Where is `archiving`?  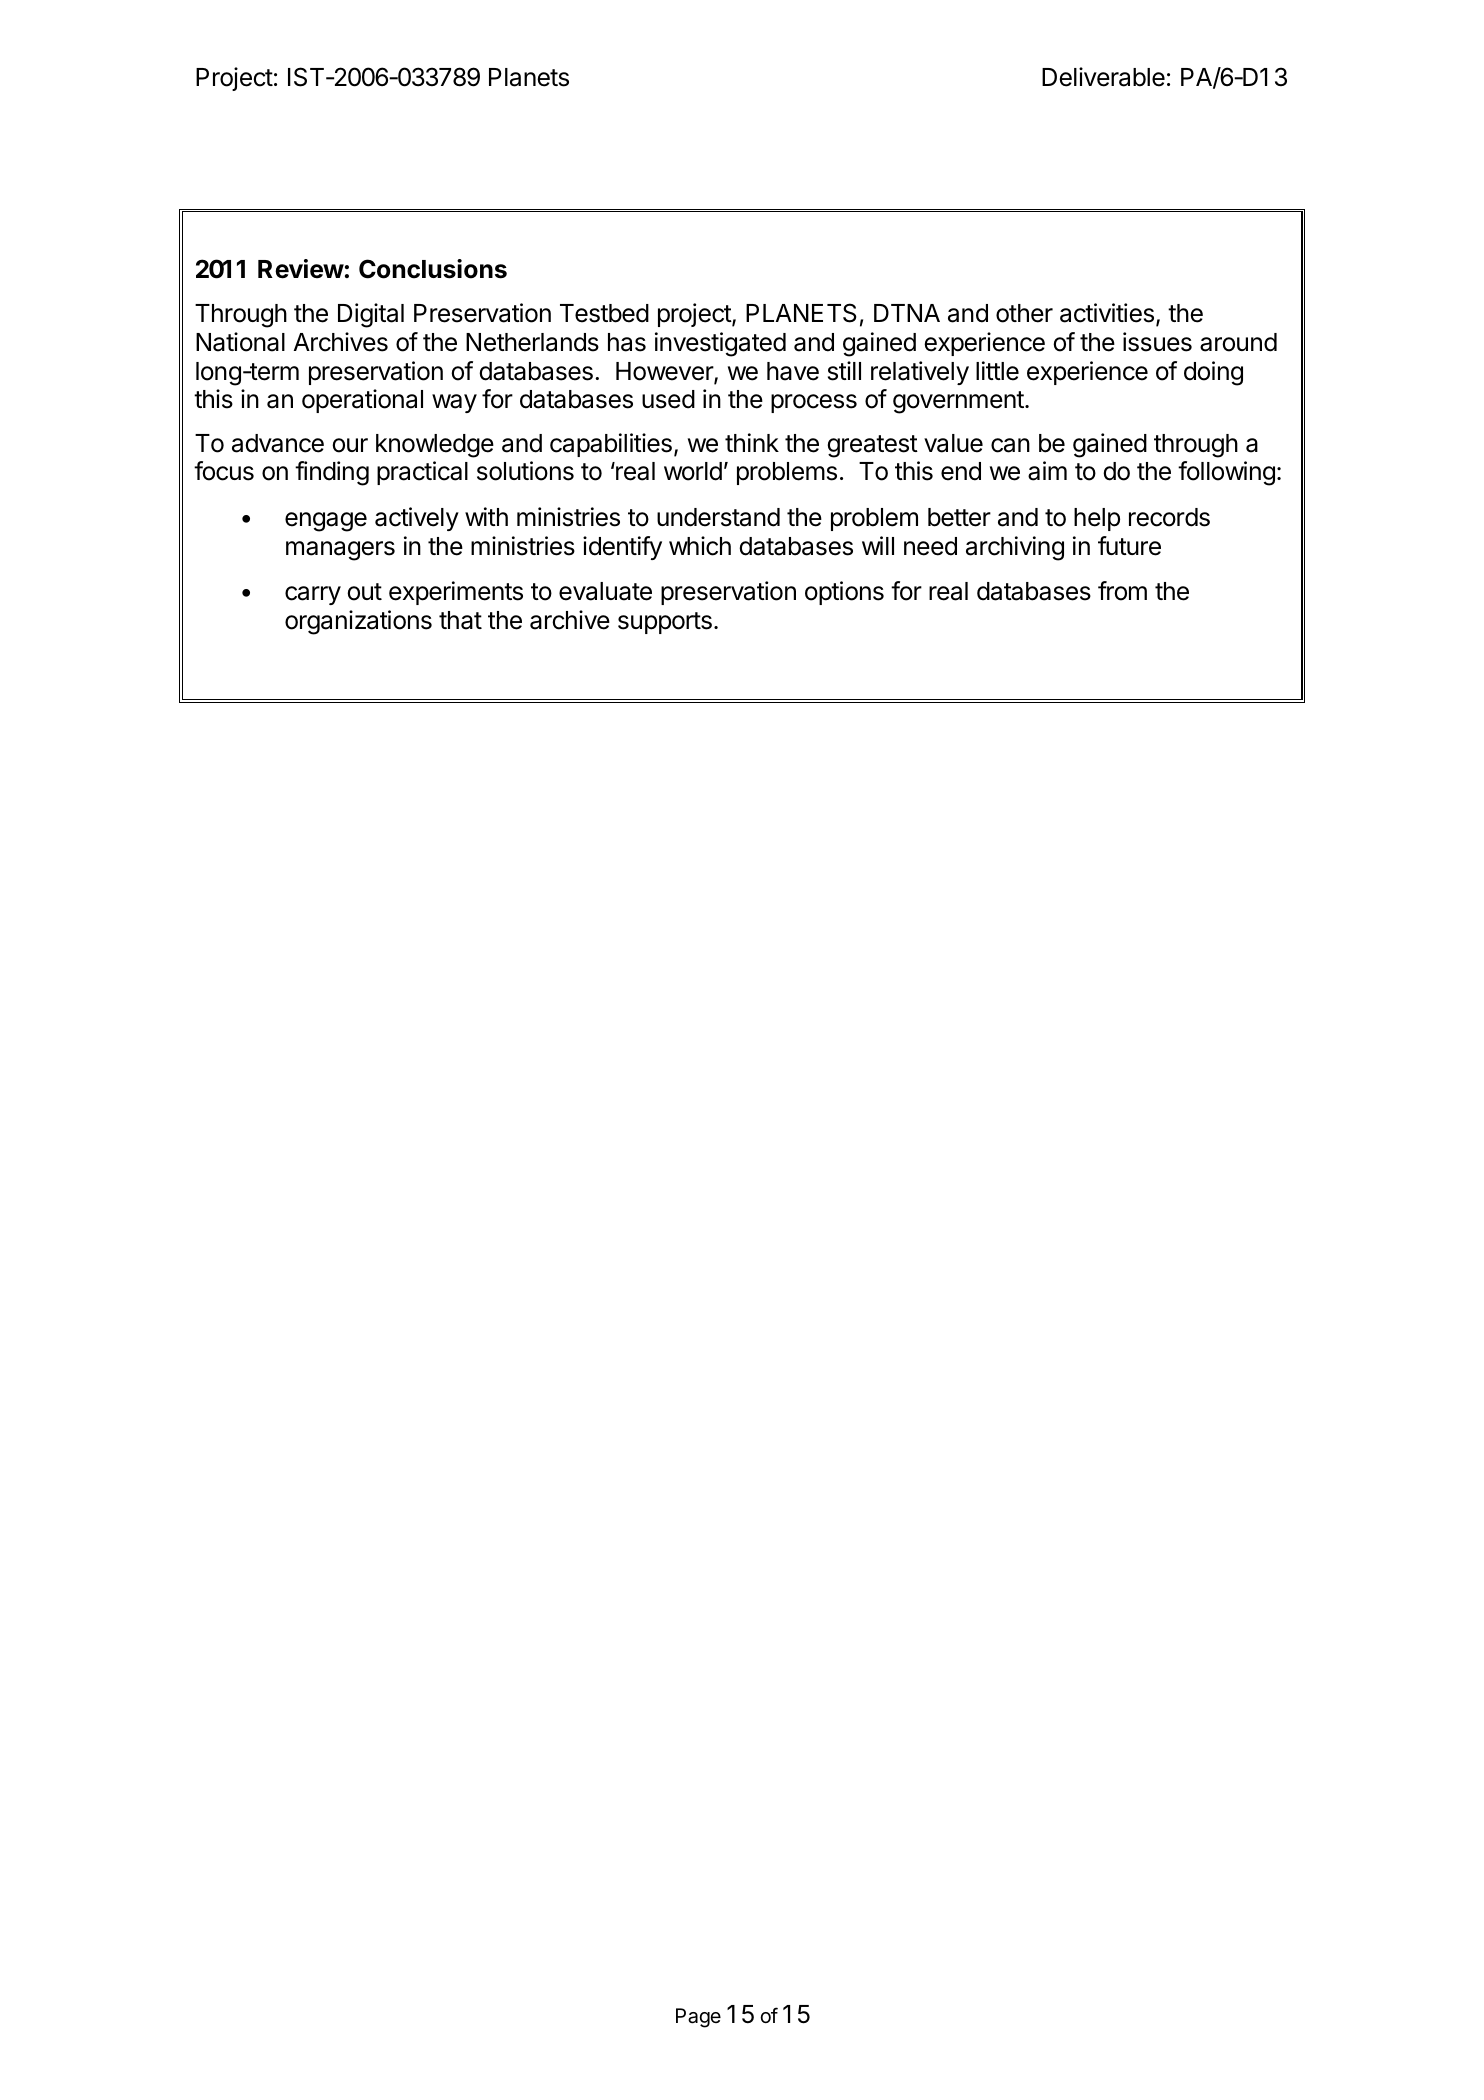
archiving is located at coordinates (1015, 548).
